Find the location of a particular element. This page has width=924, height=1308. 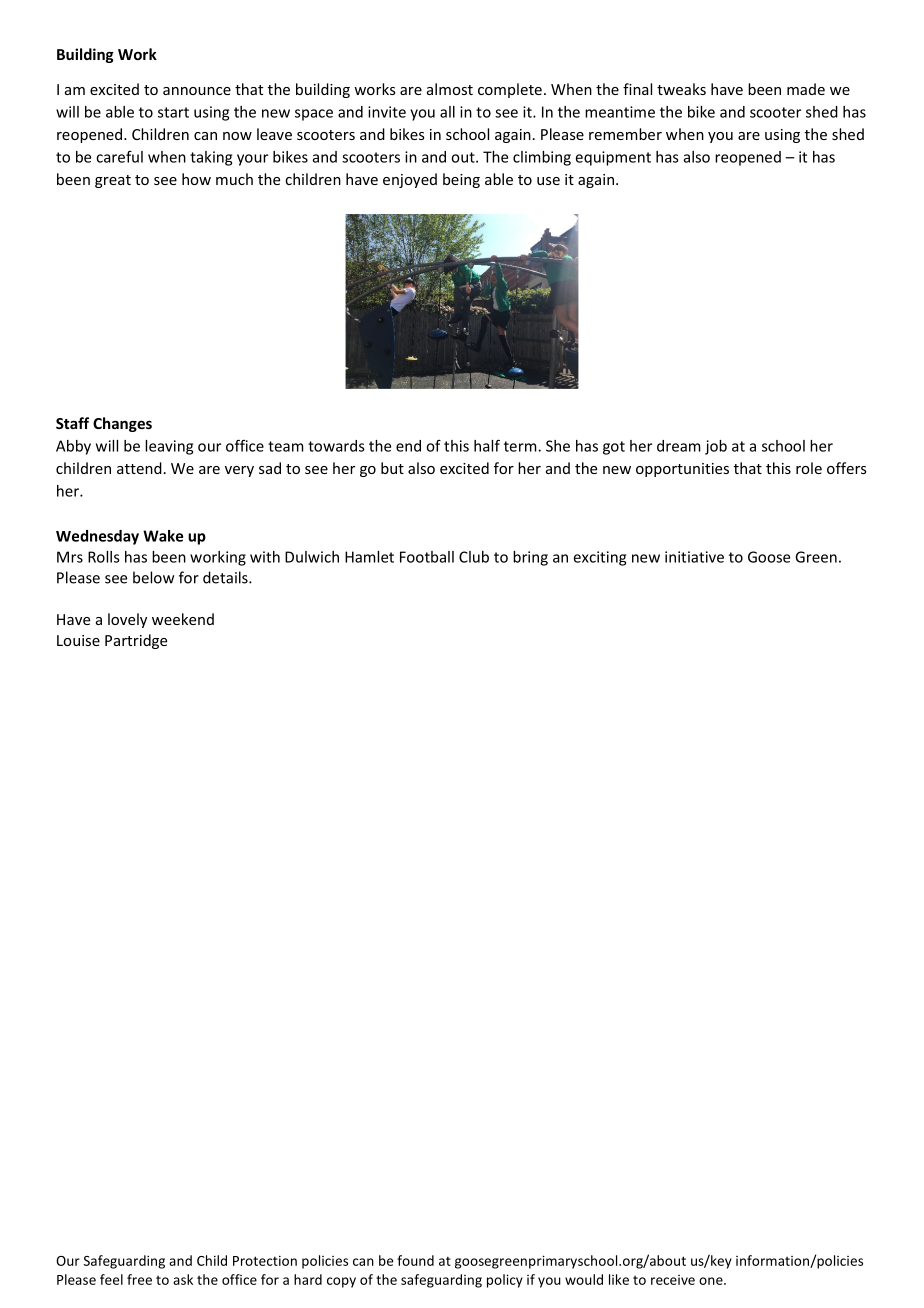

almost is located at coordinates (450, 89).
